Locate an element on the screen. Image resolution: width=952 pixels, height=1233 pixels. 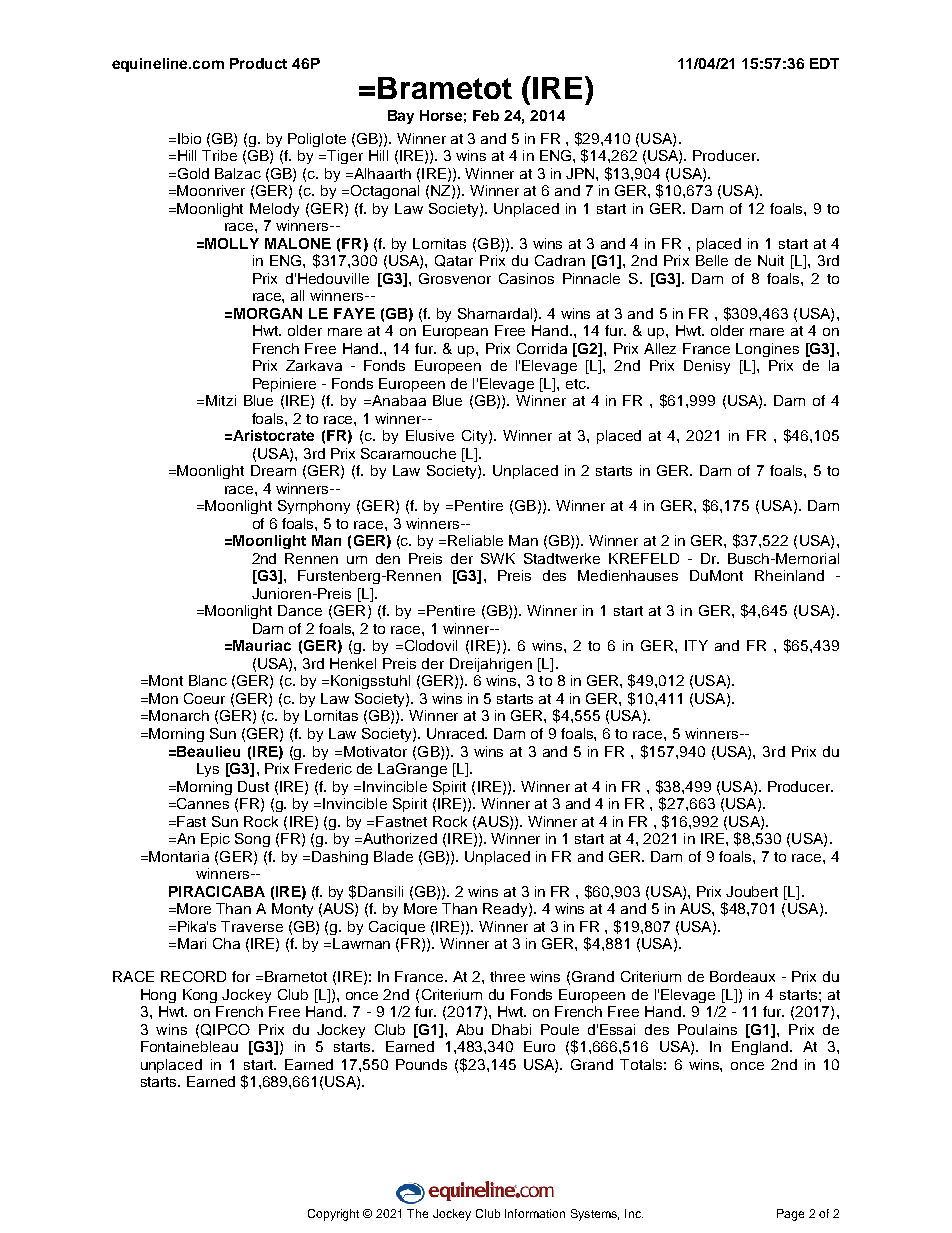
Lys is located at coordinates (208, 770).
